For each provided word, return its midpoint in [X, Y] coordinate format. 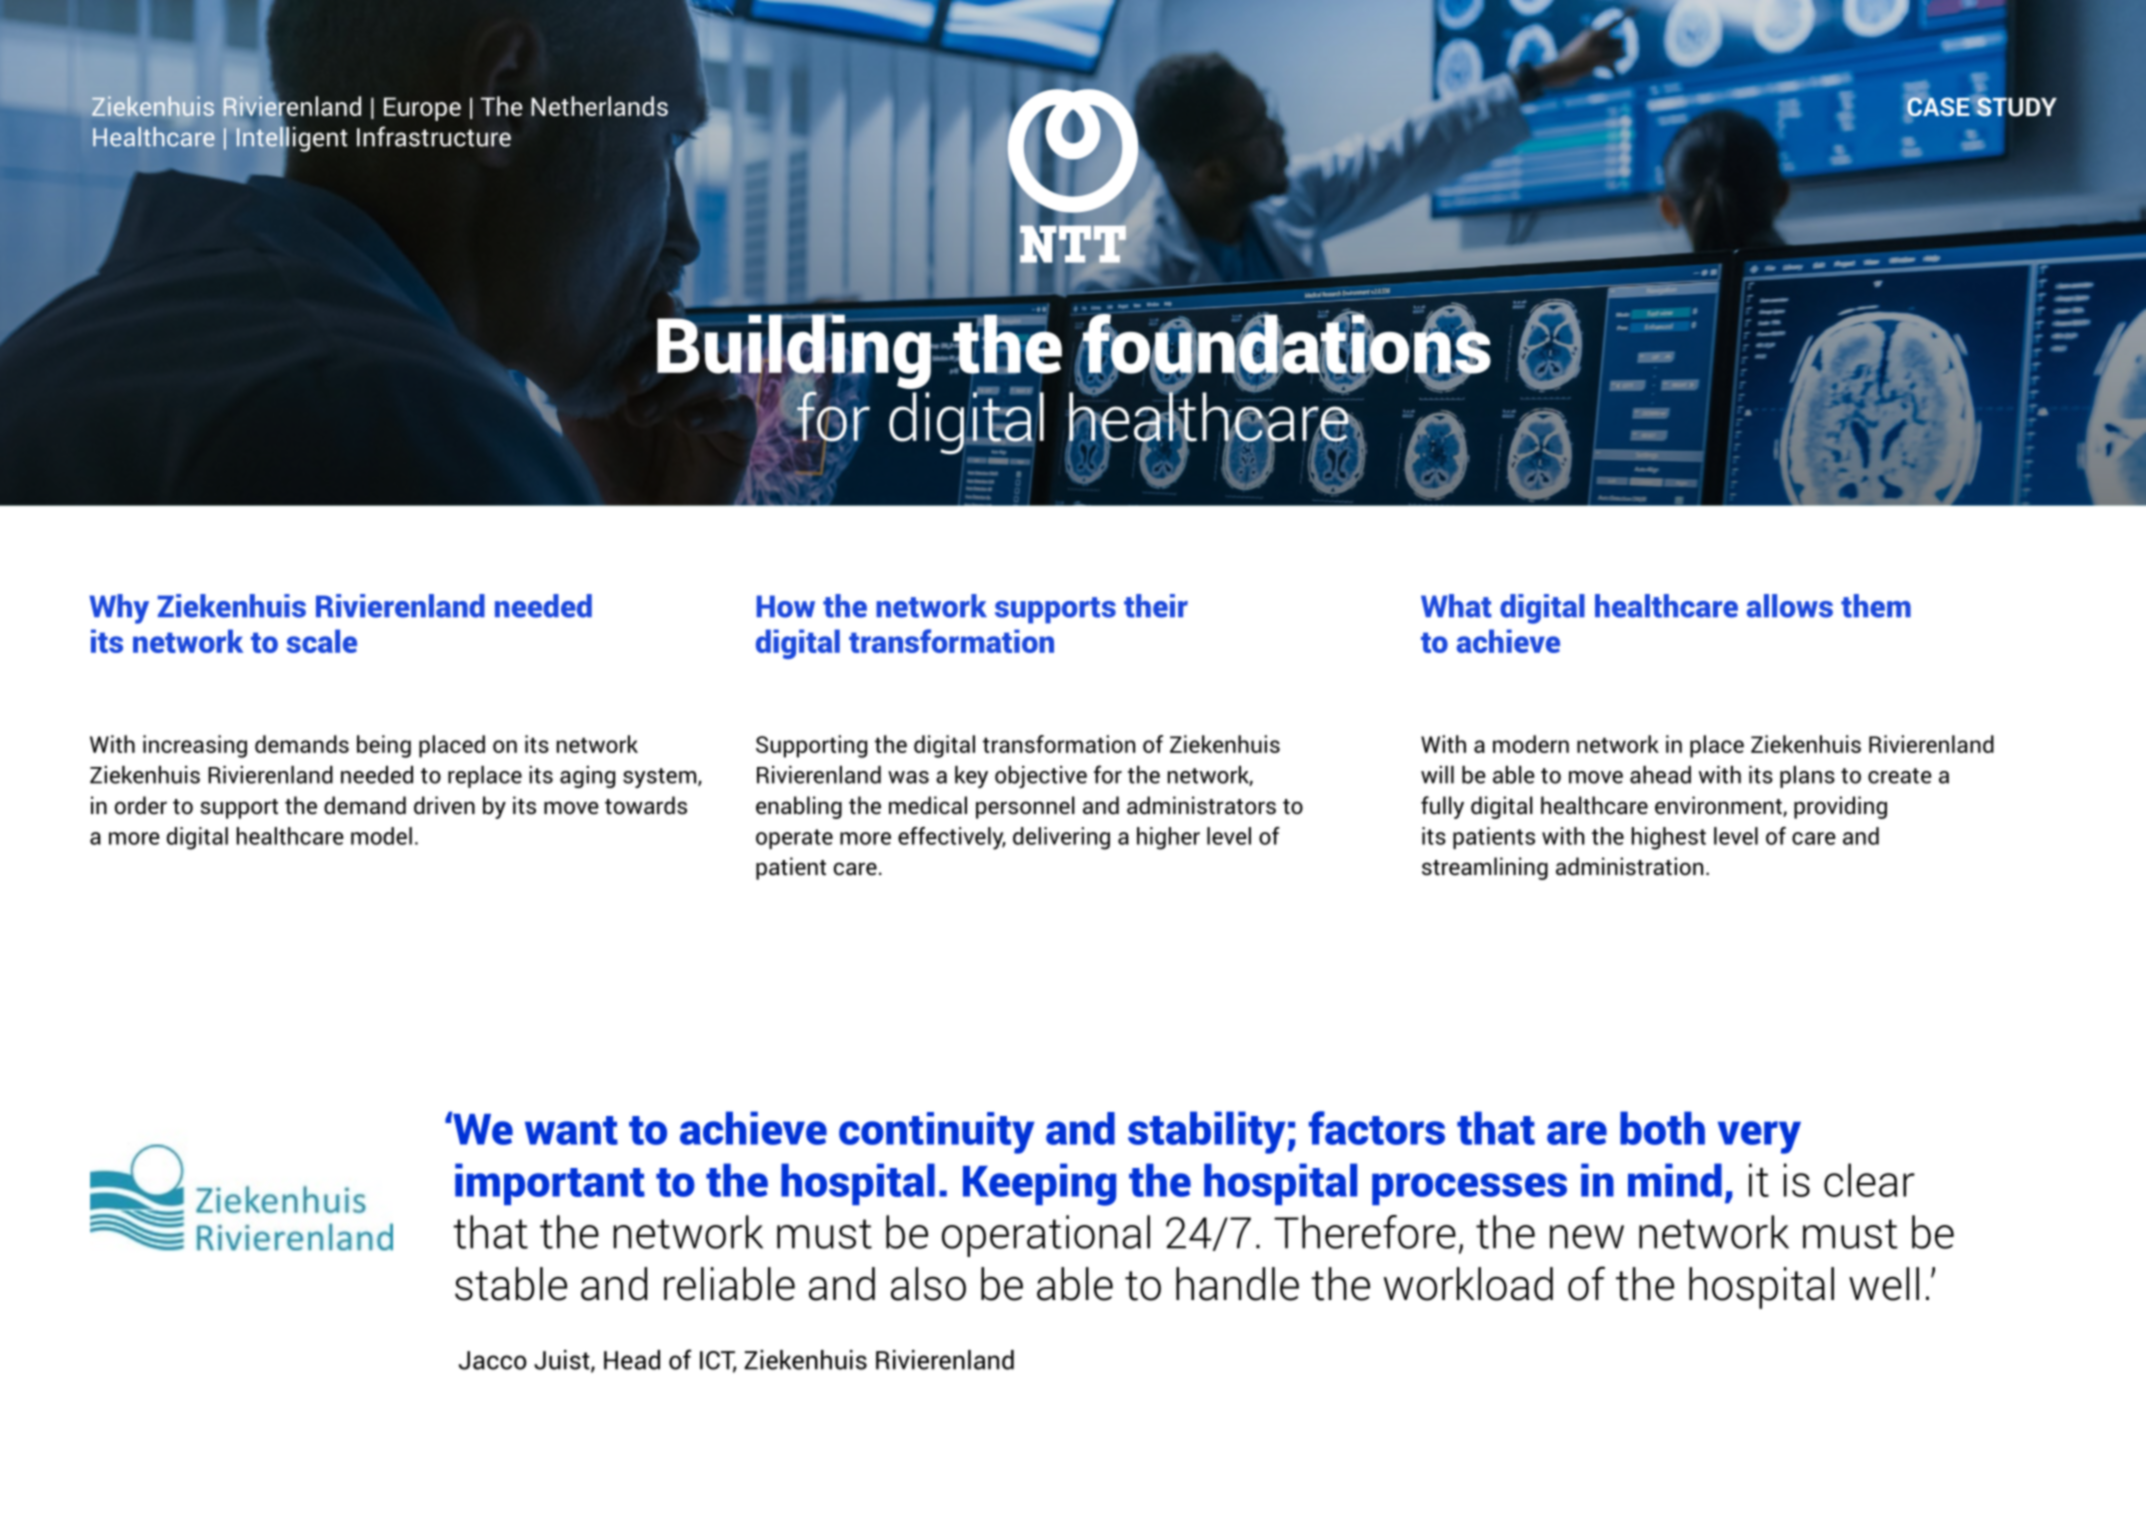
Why [119, 609]
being [384, 746]
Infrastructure [434, 136]
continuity [937, 1133]
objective [1041, 777]
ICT [718, 1361]
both [1662, 1128]
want [571, 1130]
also [928, 1284]
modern [1531, 744]
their [1156, 606]
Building [795, 351]
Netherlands [599, 106]
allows [1790, 606]
